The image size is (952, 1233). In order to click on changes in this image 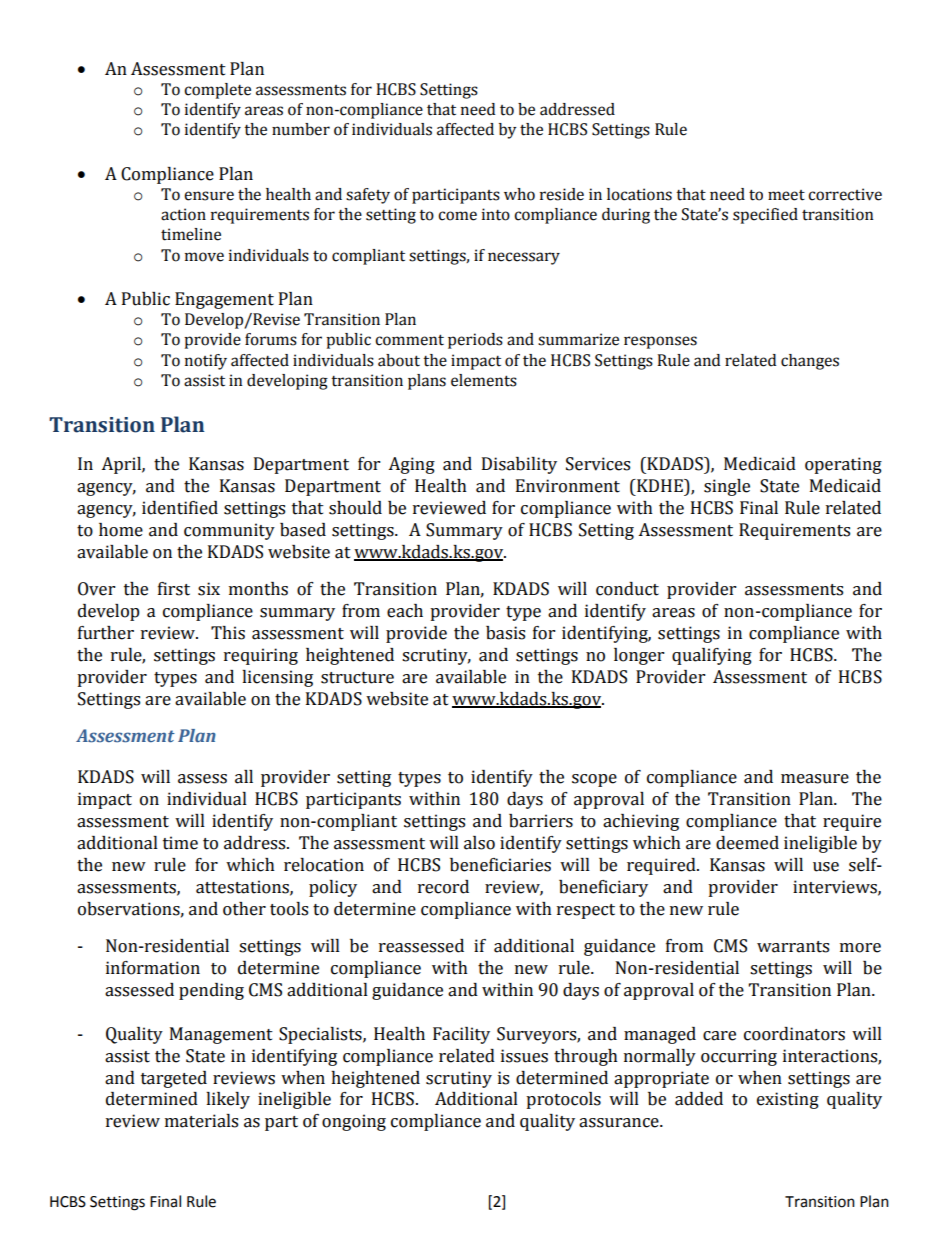, I will do `click(810, 362)`.
